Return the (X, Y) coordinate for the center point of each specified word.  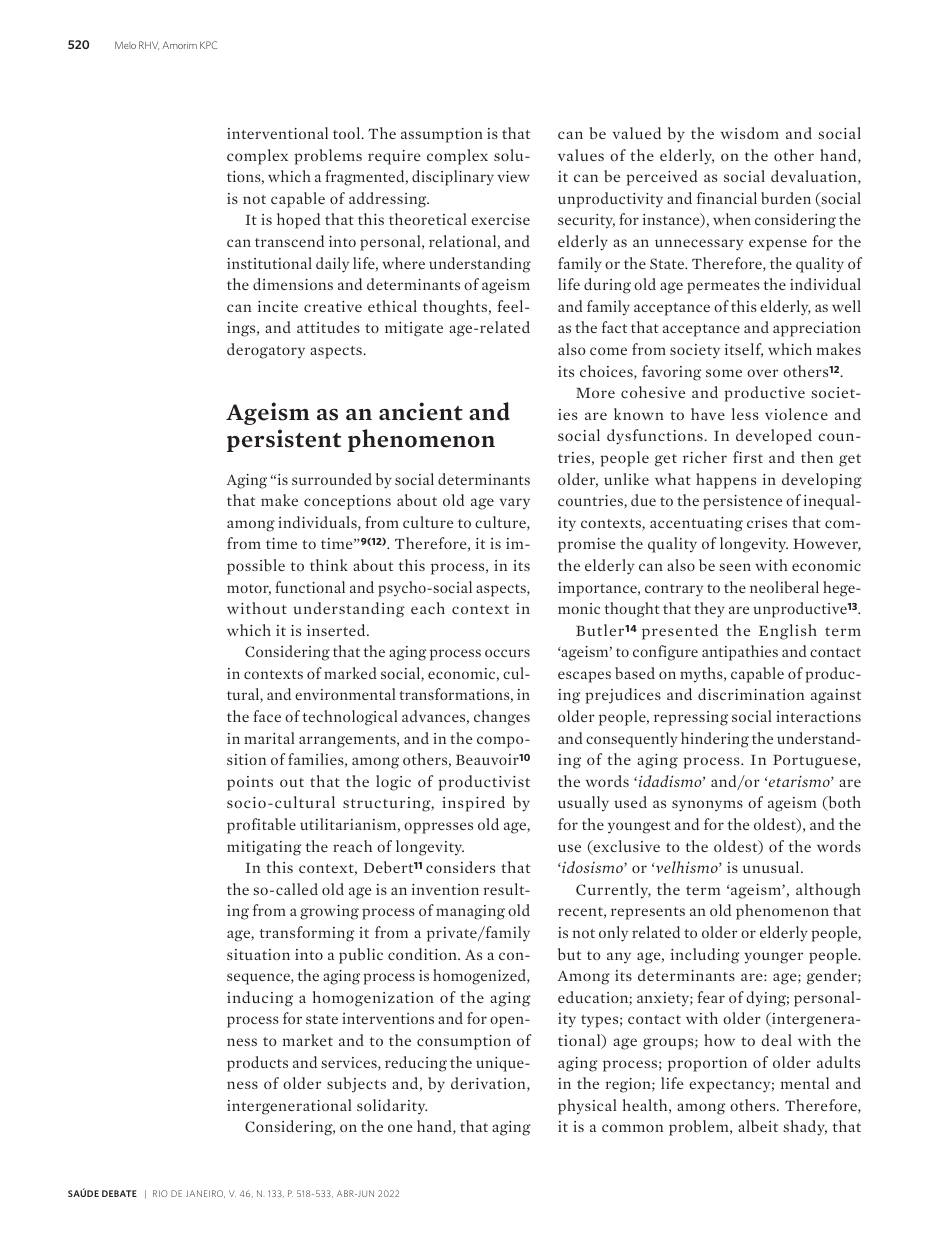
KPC (208, 45)
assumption (442, 135)
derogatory (266, 351)
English (788, 632)
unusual (772, 867)
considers (460, 867)
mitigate (414, 329)
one (400, 1128)
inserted (337, 630)
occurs (507, 653)
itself (744, 350)
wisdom (750, 133)
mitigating (264, 848)
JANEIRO (205, 1194)
